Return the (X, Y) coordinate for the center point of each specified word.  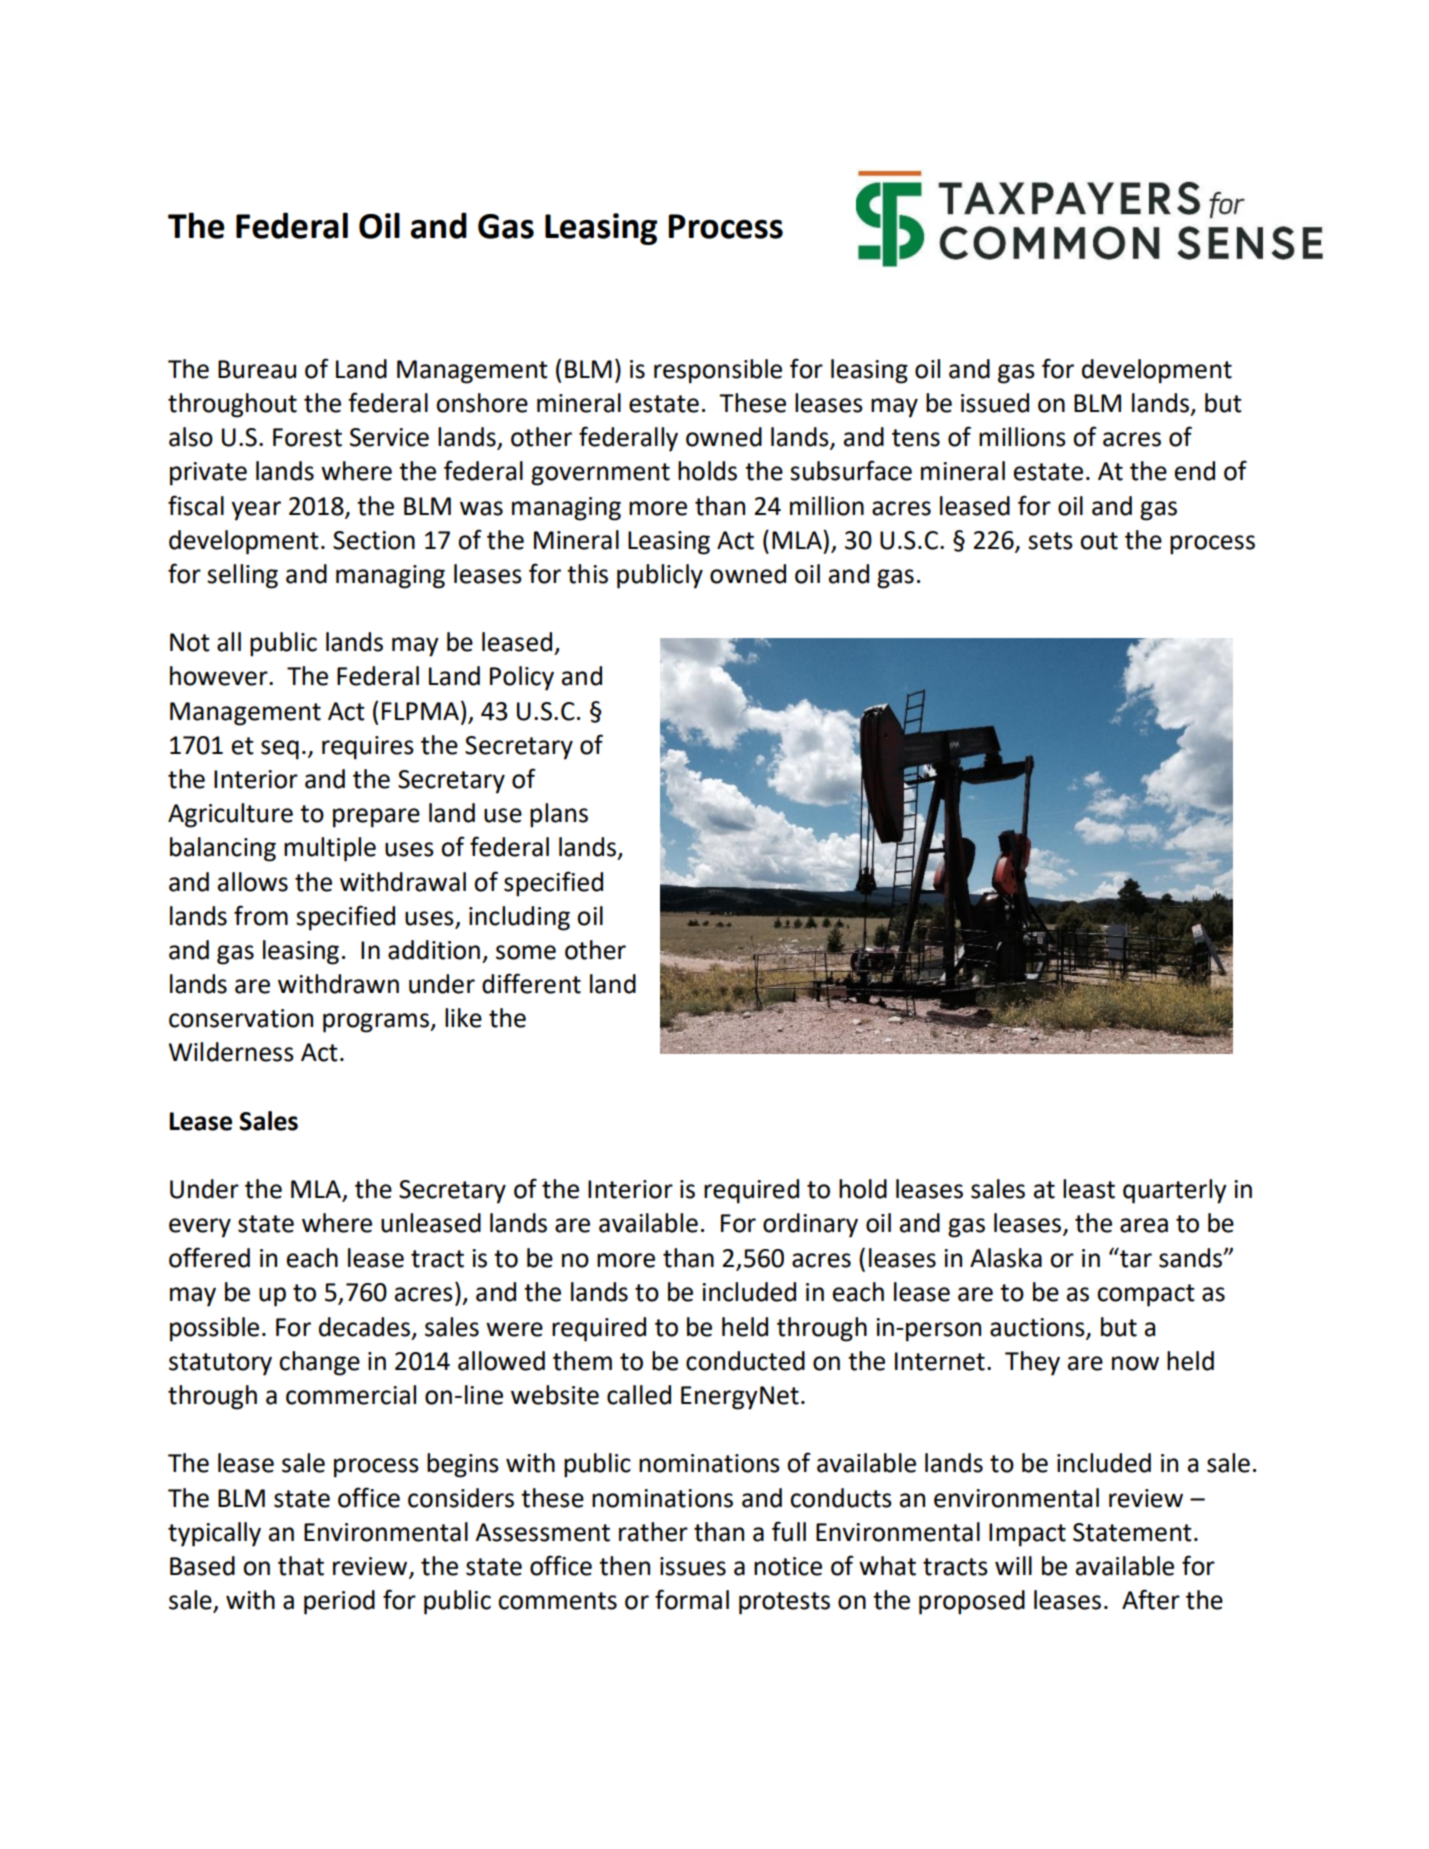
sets (1050, 541)
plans (559, 815)
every (200, 1228)
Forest (307, 437)
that (301, 1566)
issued (995, 403)
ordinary (810, 1225)
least (1089, 1189)
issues (693, 1566)
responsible (718, 371)
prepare (376, 818)
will (1013, 1565)
